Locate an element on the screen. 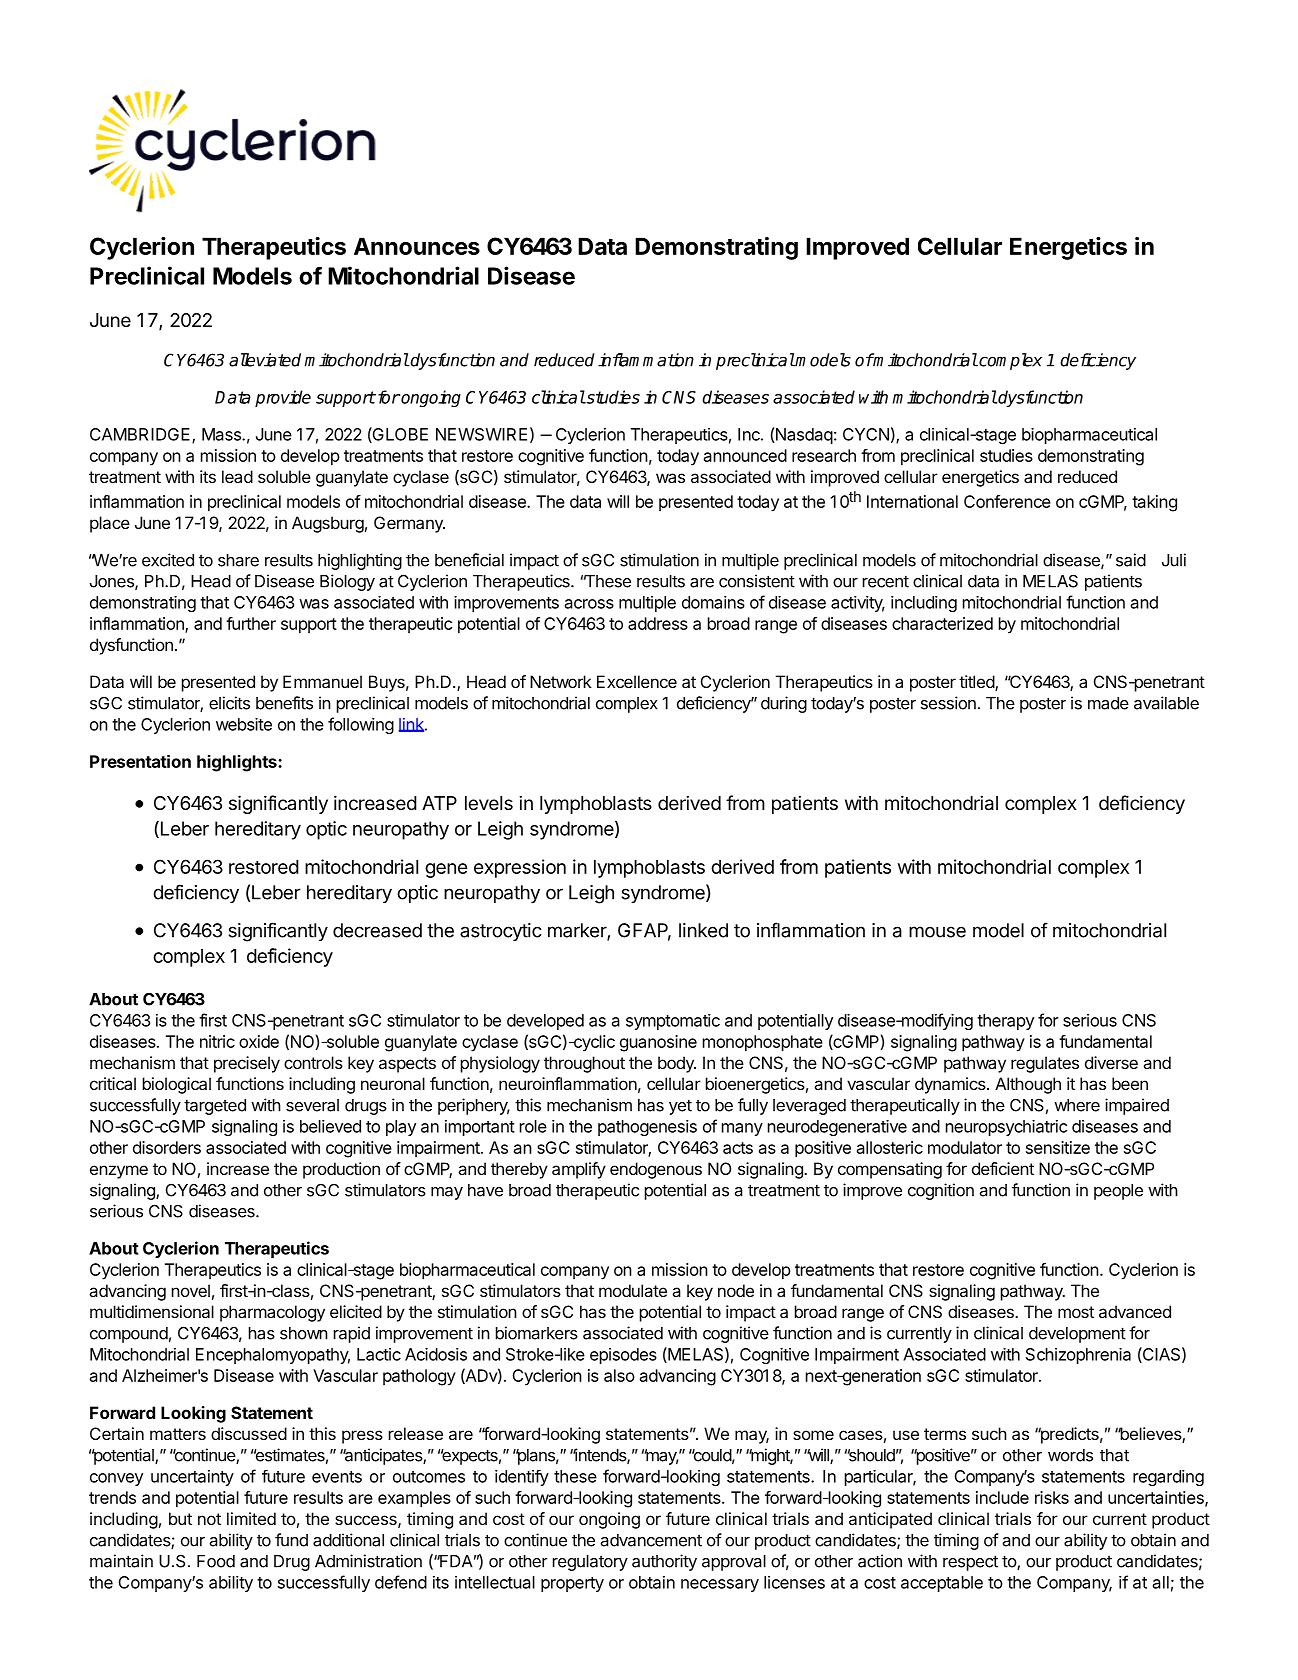 The height and width of the screenshot is (1680, 1298). decreased is located at coordinates (377, 930).
